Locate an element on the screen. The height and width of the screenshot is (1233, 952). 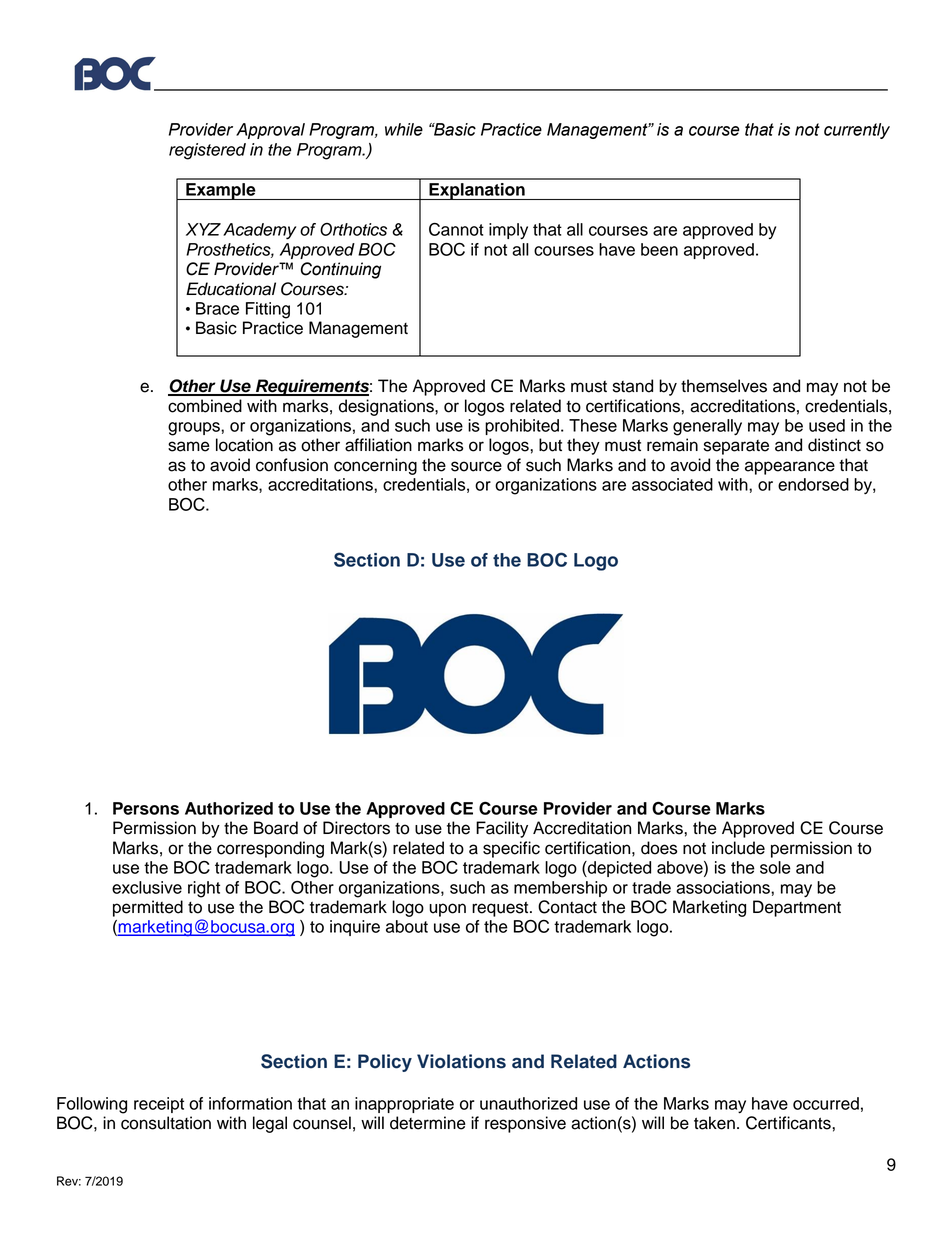
registered is located at coordinates (207, 151).
